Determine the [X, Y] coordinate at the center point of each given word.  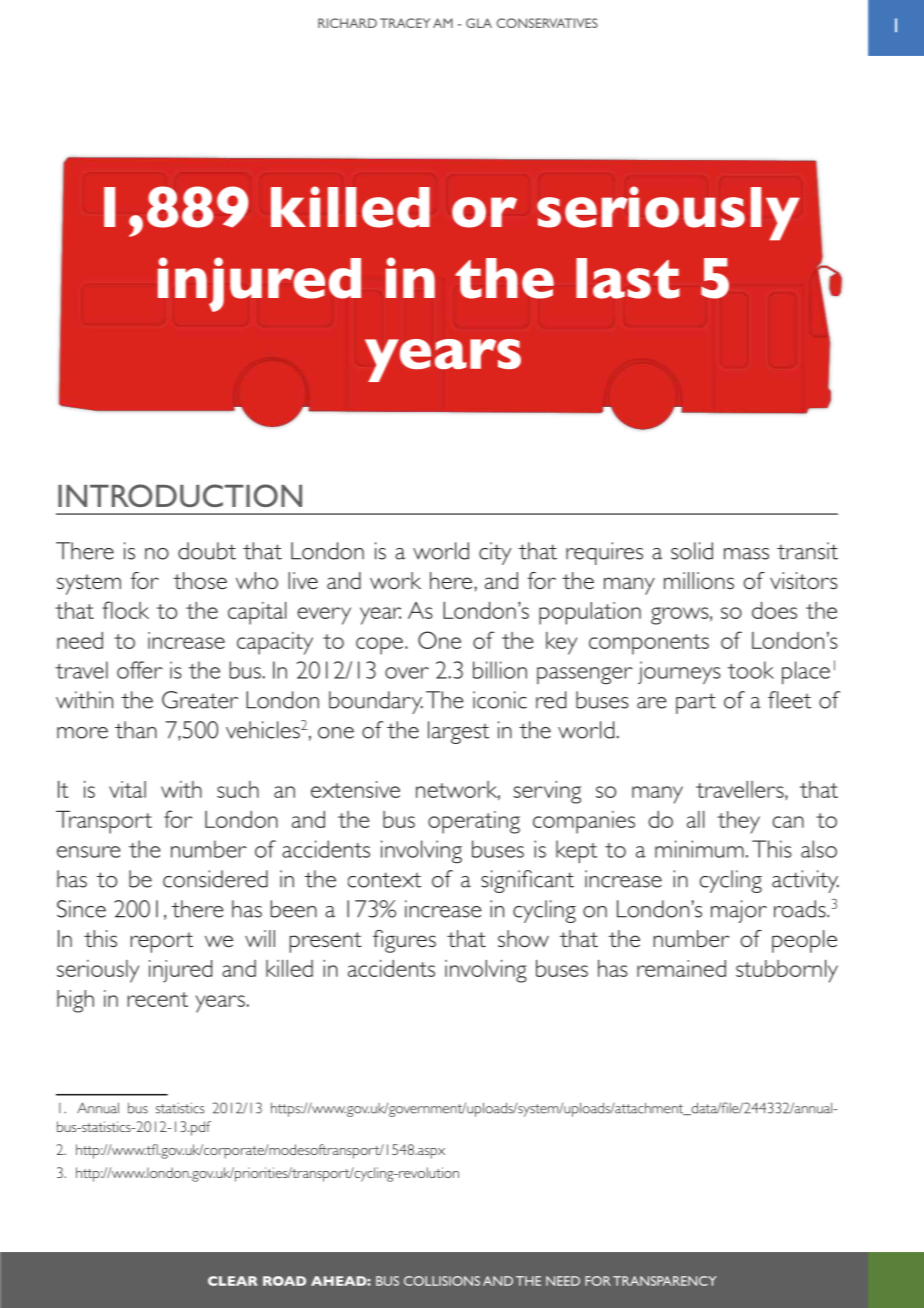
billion [500, 670]
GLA [479, 23]
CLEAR [233, 1281]
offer [140, 670]
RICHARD [347, 23]
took [751, 670]
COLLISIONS [442, 1281]
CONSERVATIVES [547, 23]
